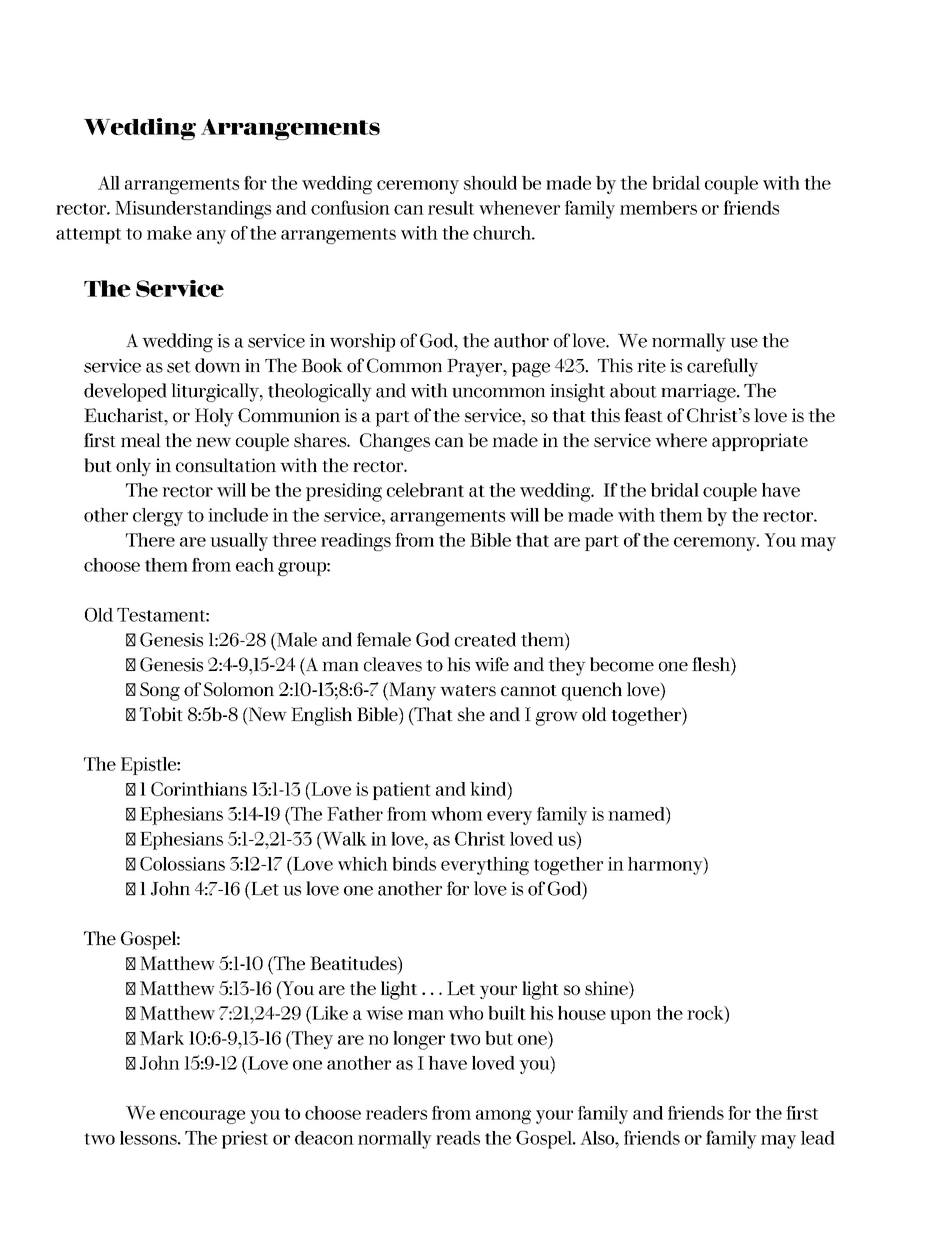  I want to click on wife, so click(492, 664).
